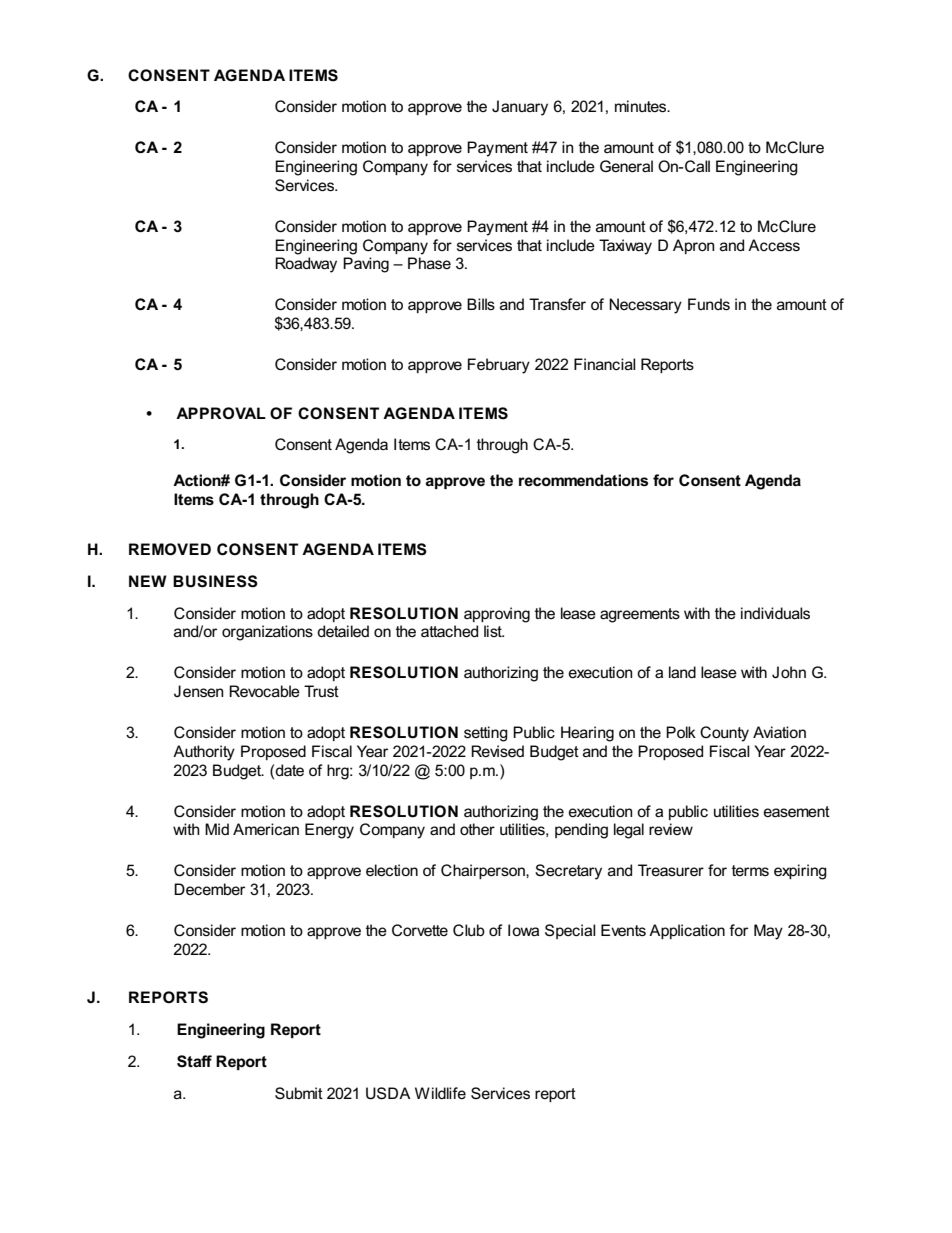 This image has width=952, height=1233. I want to click on Roadway, so click(306, 265).
